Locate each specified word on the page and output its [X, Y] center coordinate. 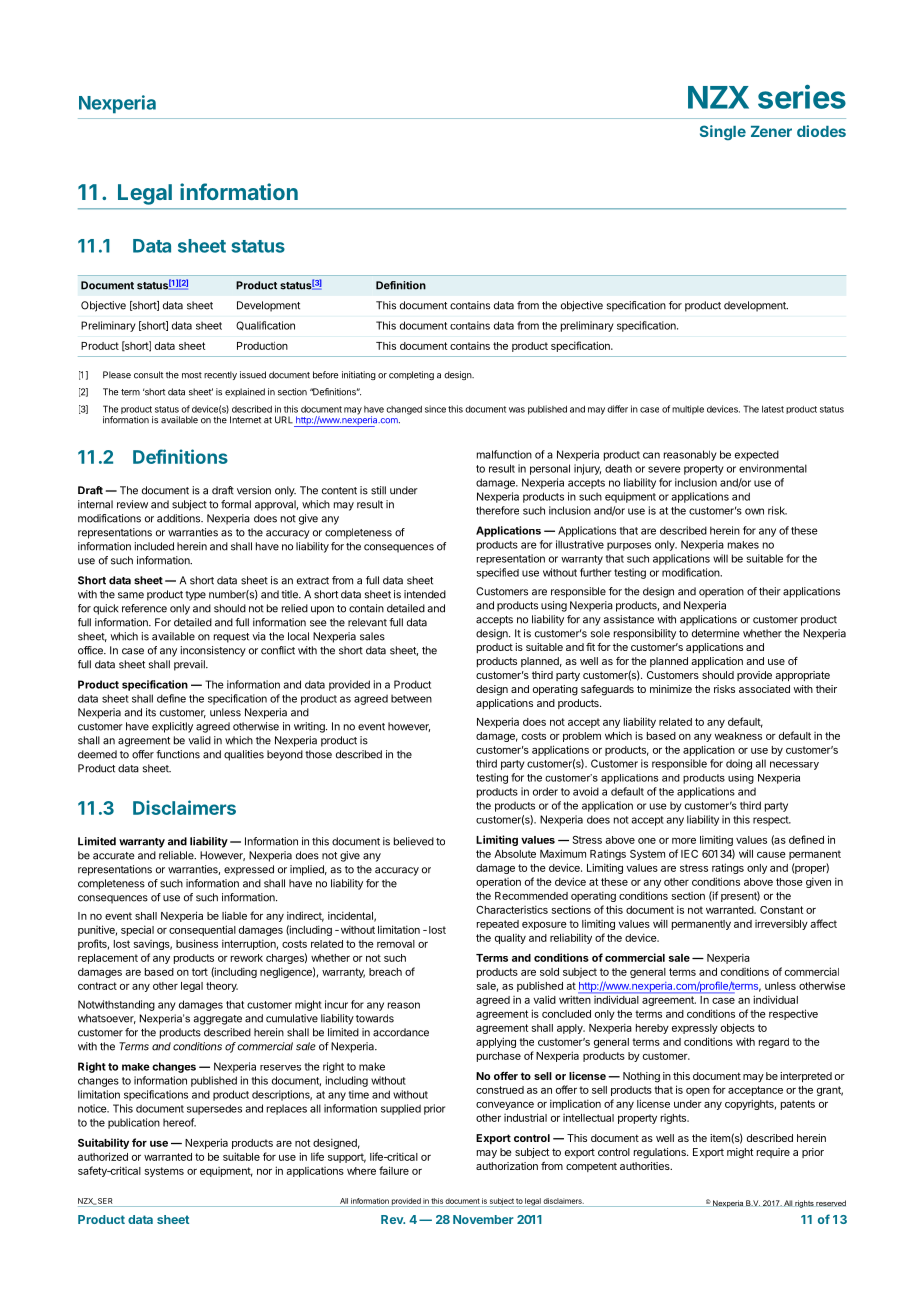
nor [264, 1172]
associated [764, 689]
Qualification [265, 326]
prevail [190, 665]
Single [723, 133]
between [411, 699]
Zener [771, 131]
